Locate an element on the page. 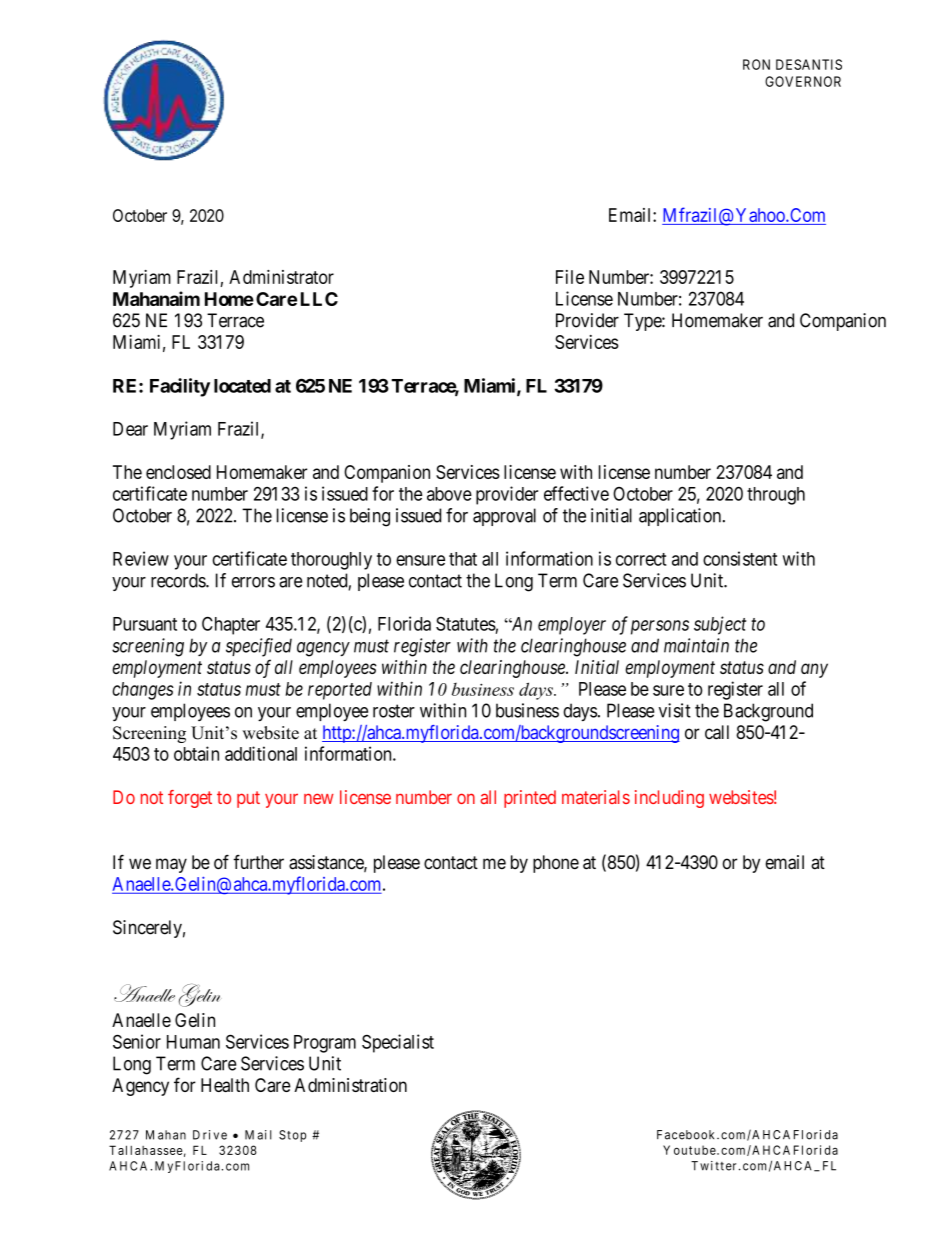 Image resolution: width=952 pixels, height=1233 pixels. File is located at coordinates (570, 277).
